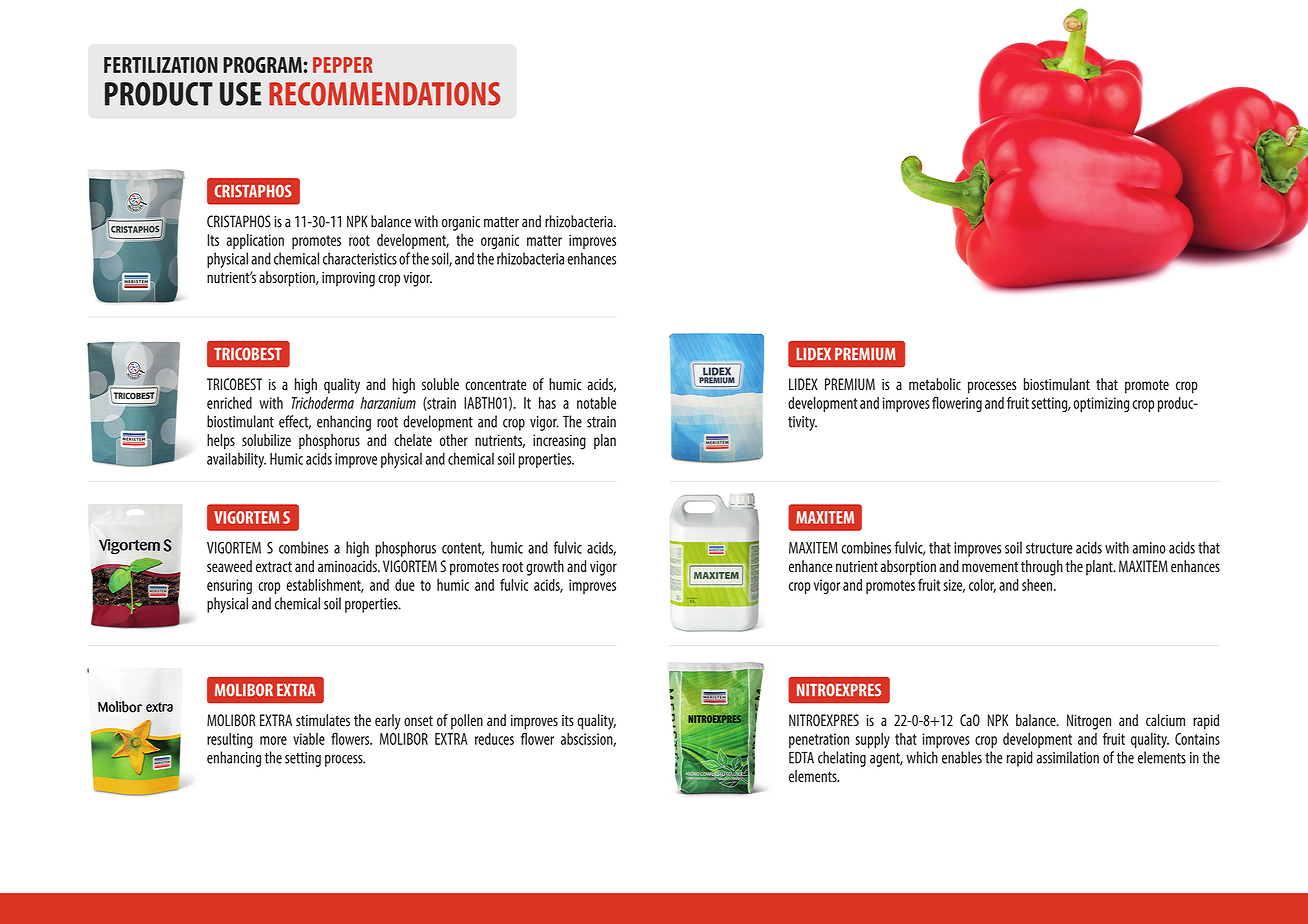  Describe the element at coordinates (384, 94) in the screenshot. I see `RECOMMENDATIONS` at that location.
